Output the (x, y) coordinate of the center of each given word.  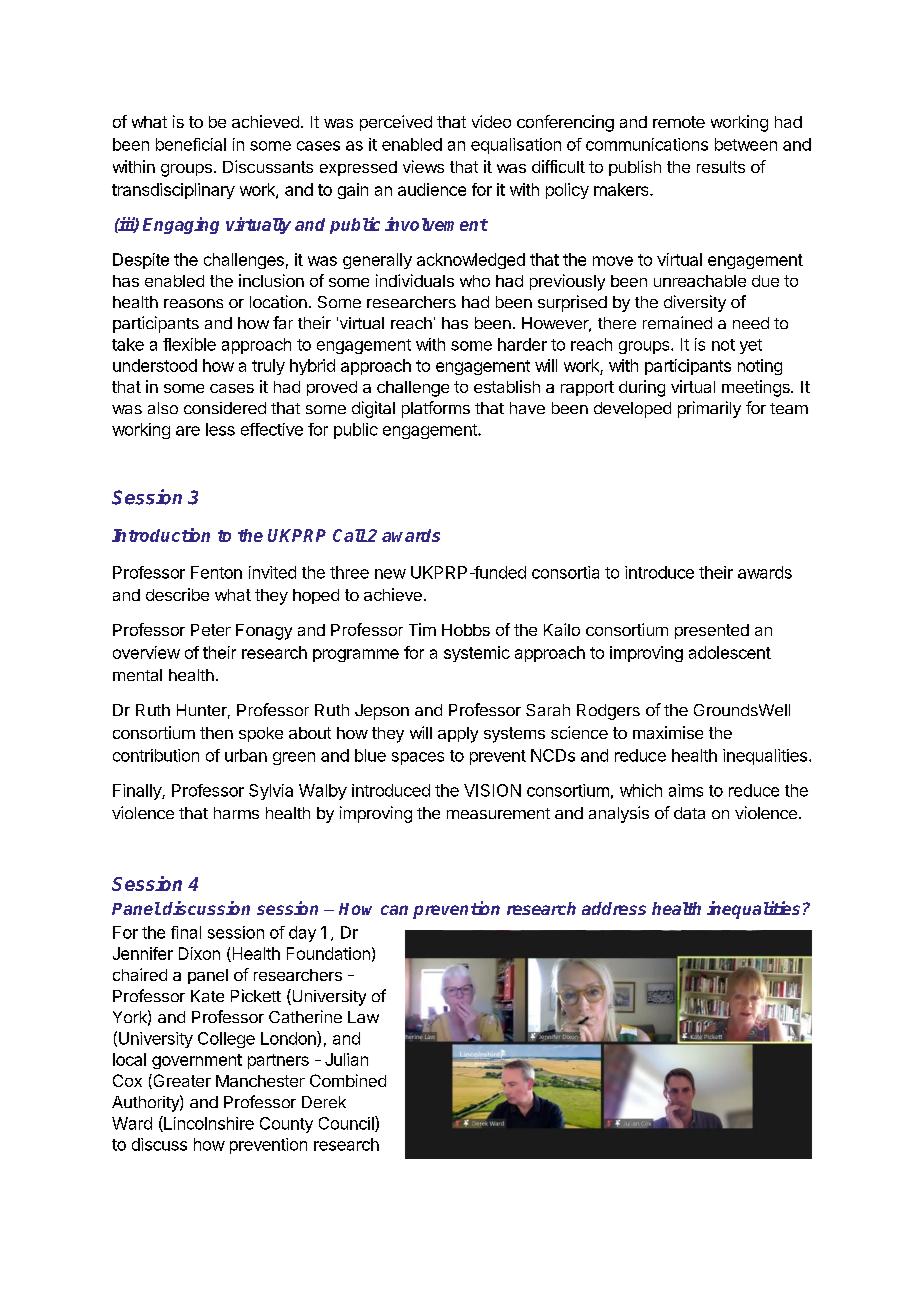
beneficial (191, 144)
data (689, 813)
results (721, 167)
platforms (436, 409)
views (423, 166)
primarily (709, 409)
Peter (211, 630)
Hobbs (466, 630)
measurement (498, 813)
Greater (181, 1081)
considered (225, 408)
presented (712, 631)
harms (236, 813)
